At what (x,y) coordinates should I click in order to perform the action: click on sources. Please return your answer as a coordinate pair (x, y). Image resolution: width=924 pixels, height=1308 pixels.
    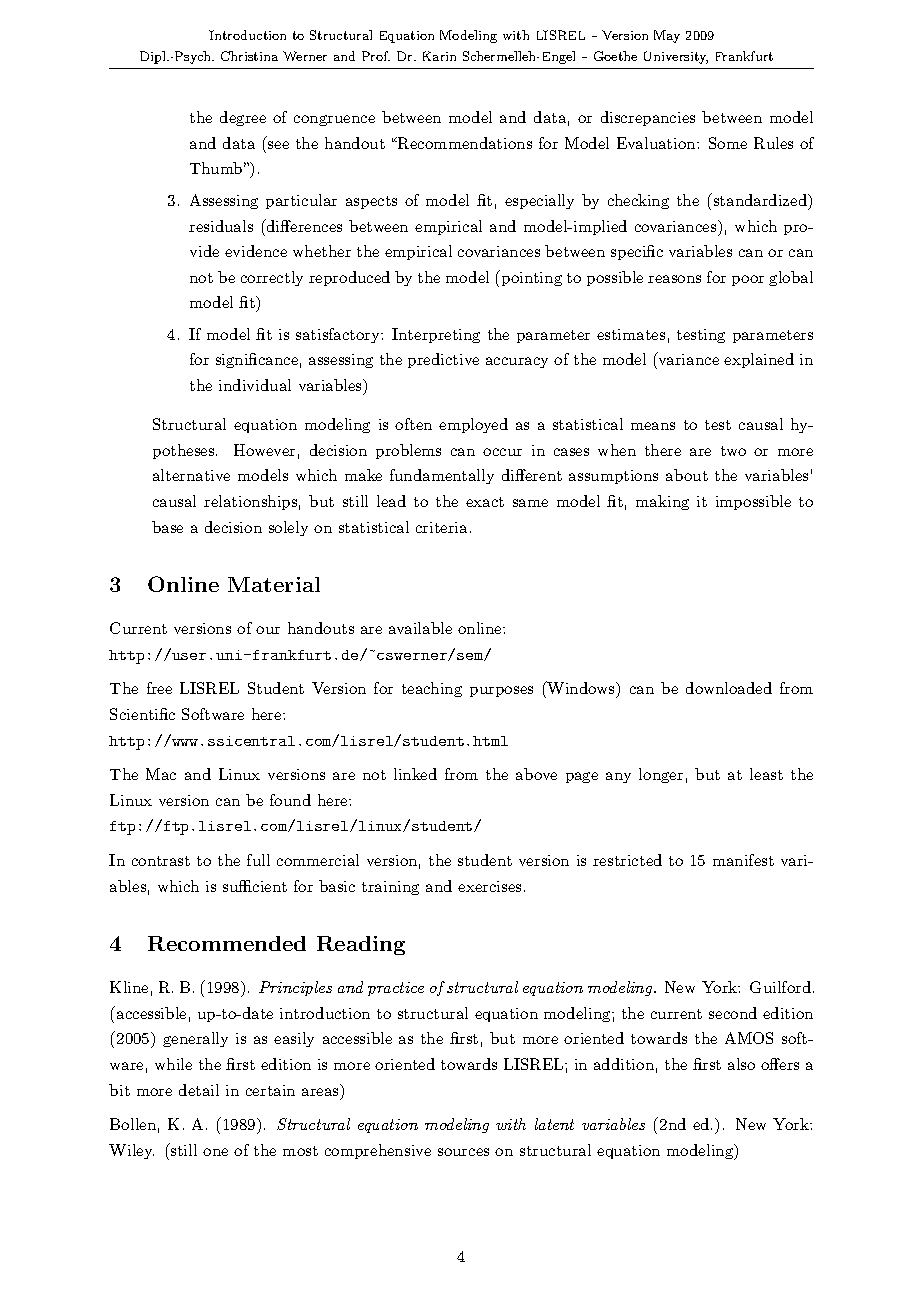
    Looking at the image, I should click on (463, 1152).
